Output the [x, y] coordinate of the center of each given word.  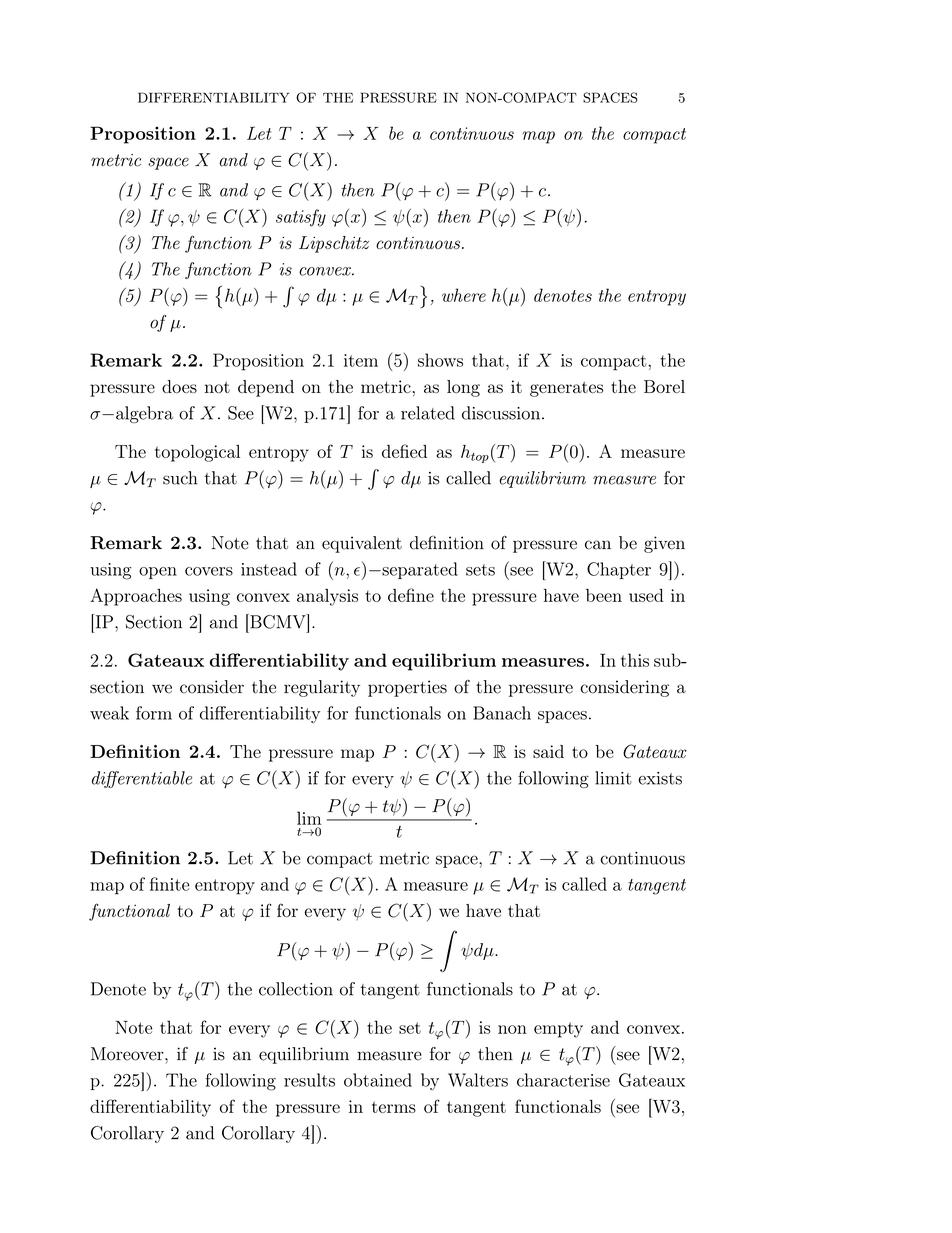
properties [407, 688]
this [635, 660]
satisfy [301, 218]
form [154, 713]
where [464, 295]
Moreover [128, 1054]
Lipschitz [334, 244]
